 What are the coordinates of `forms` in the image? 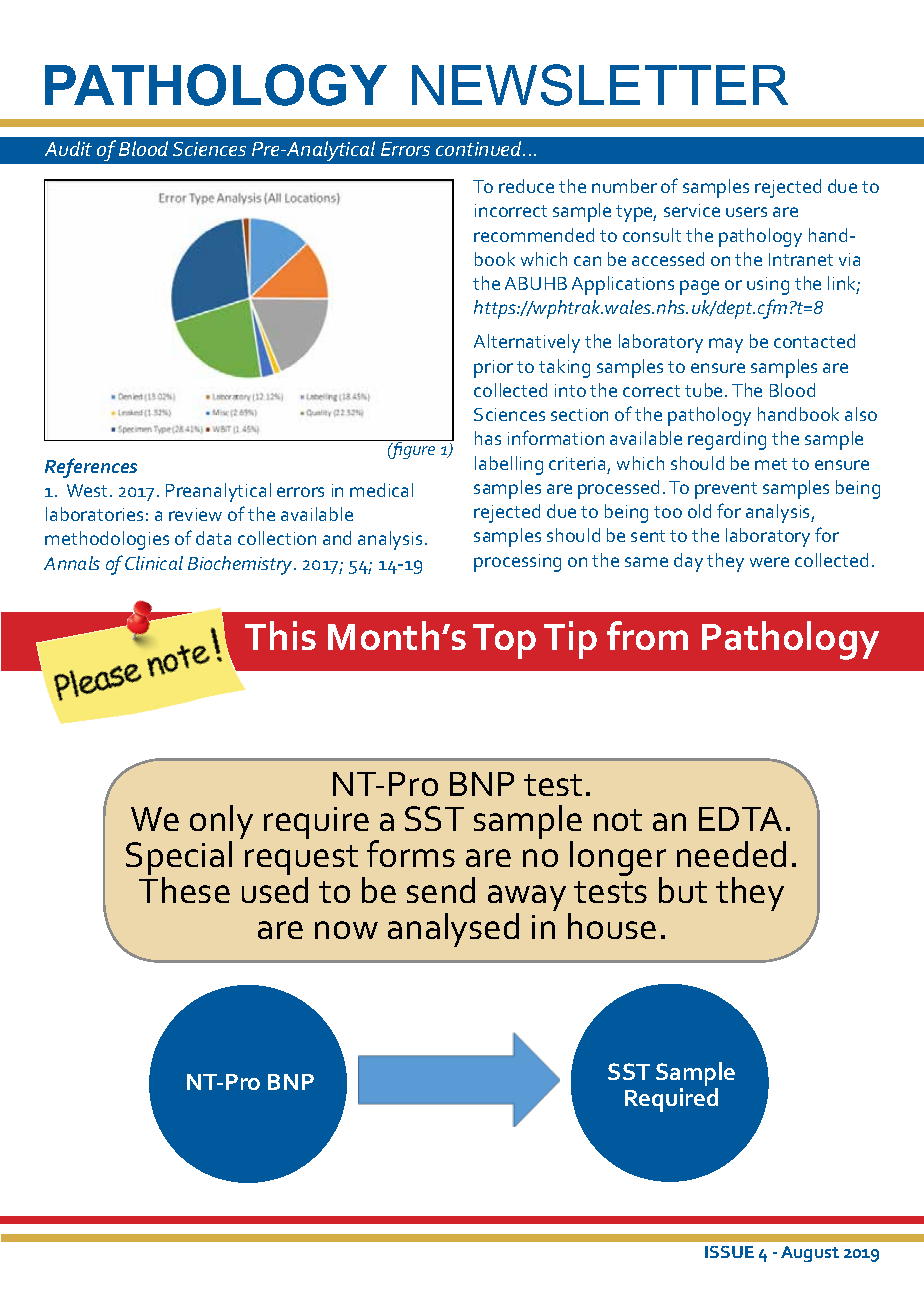 It's located at (411, 853).
